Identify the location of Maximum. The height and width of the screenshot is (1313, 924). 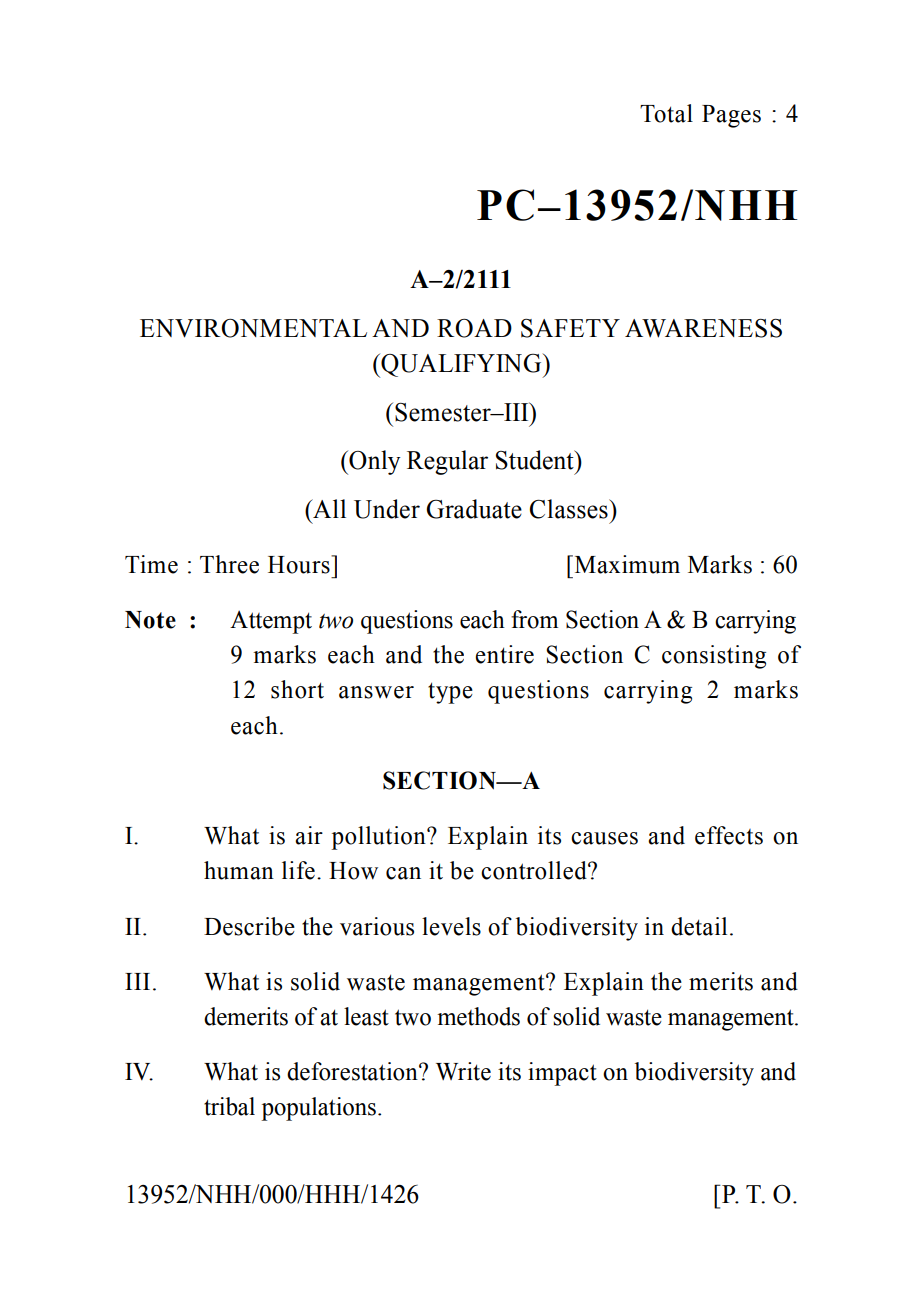
(626, 564).
